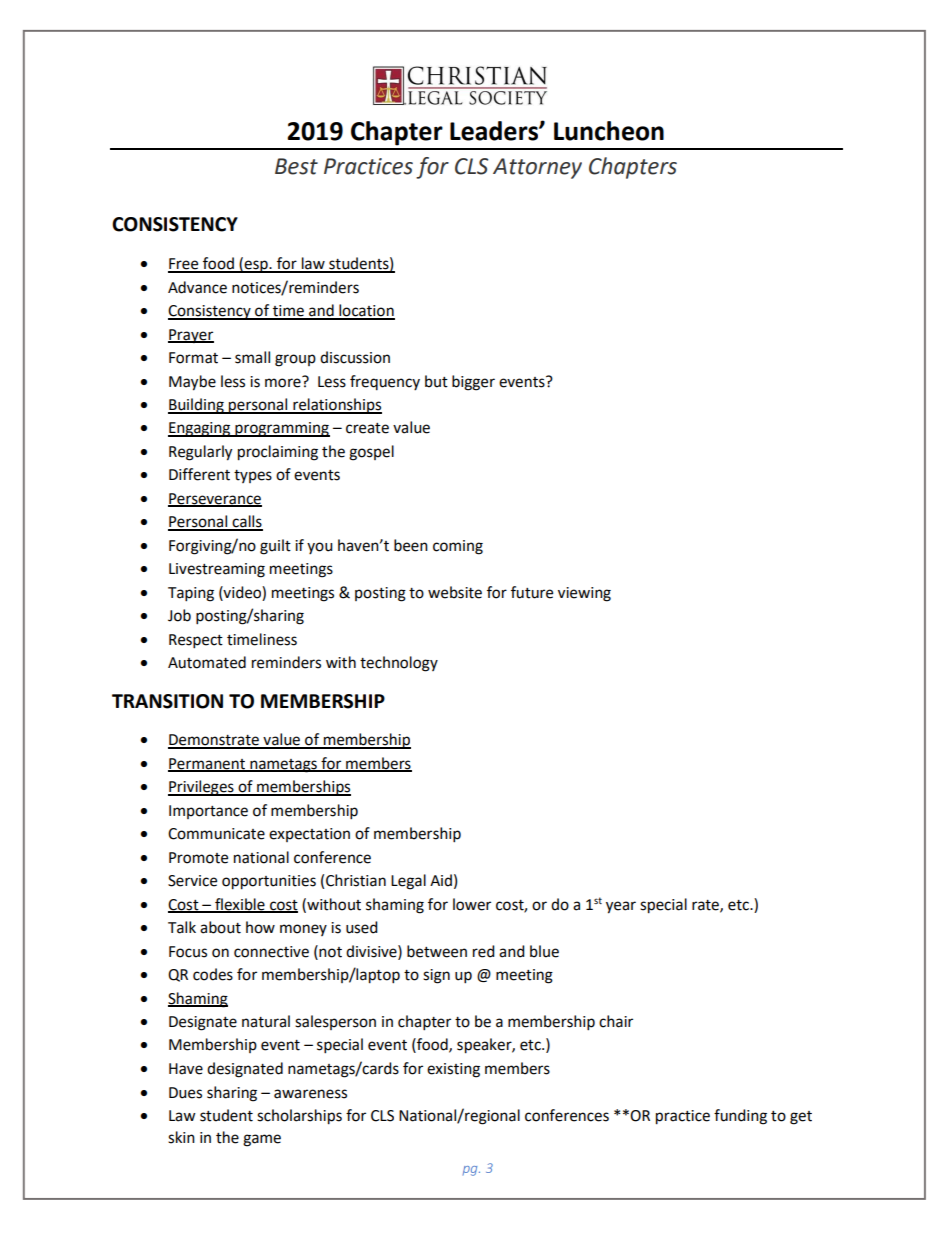 This page has width=952, height=1233. Describe the element at coordinates (269, 882) in the page. I see `opportunities` at that location.
